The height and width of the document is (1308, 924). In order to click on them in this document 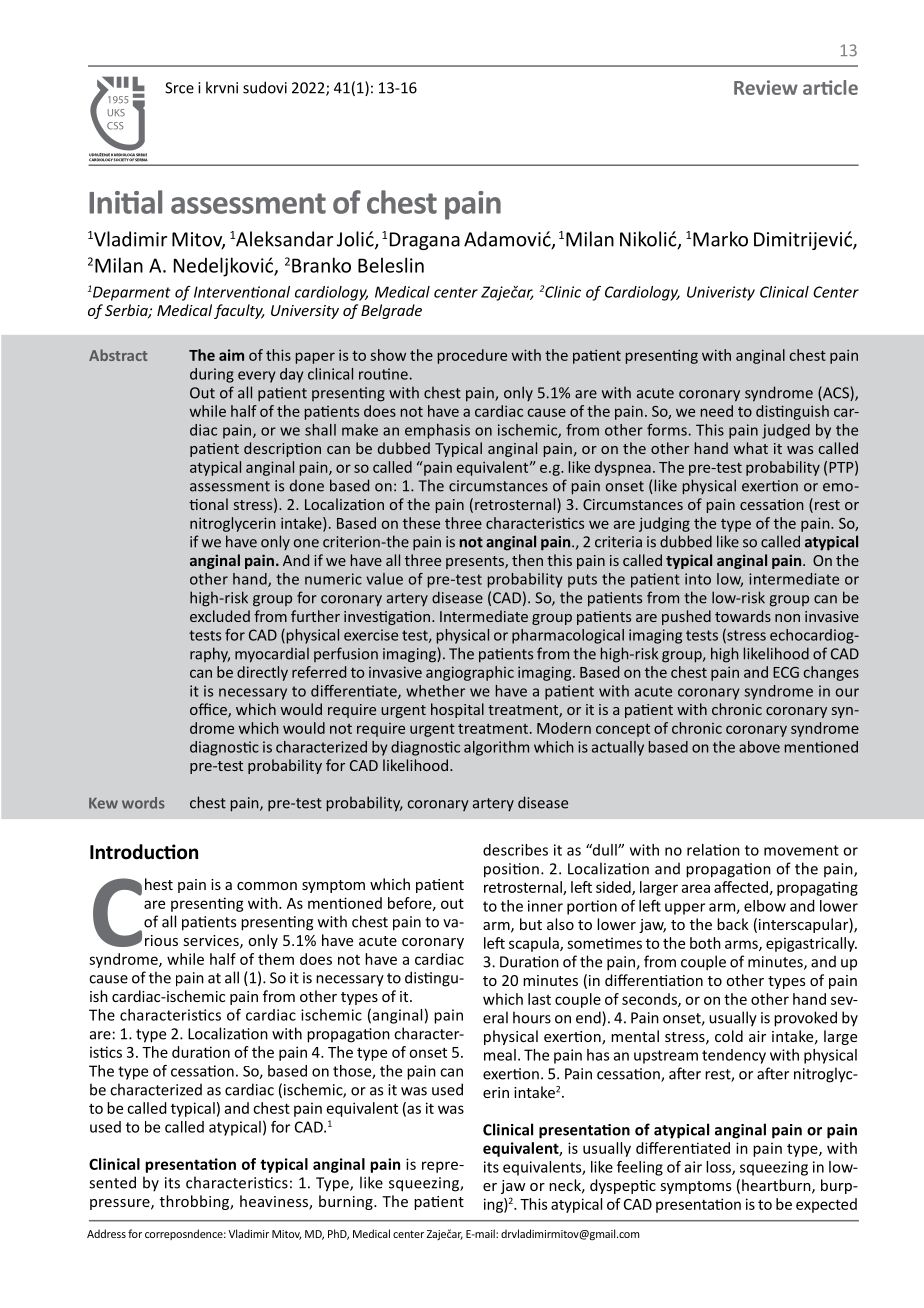, I will do `click(276, 959)`.
